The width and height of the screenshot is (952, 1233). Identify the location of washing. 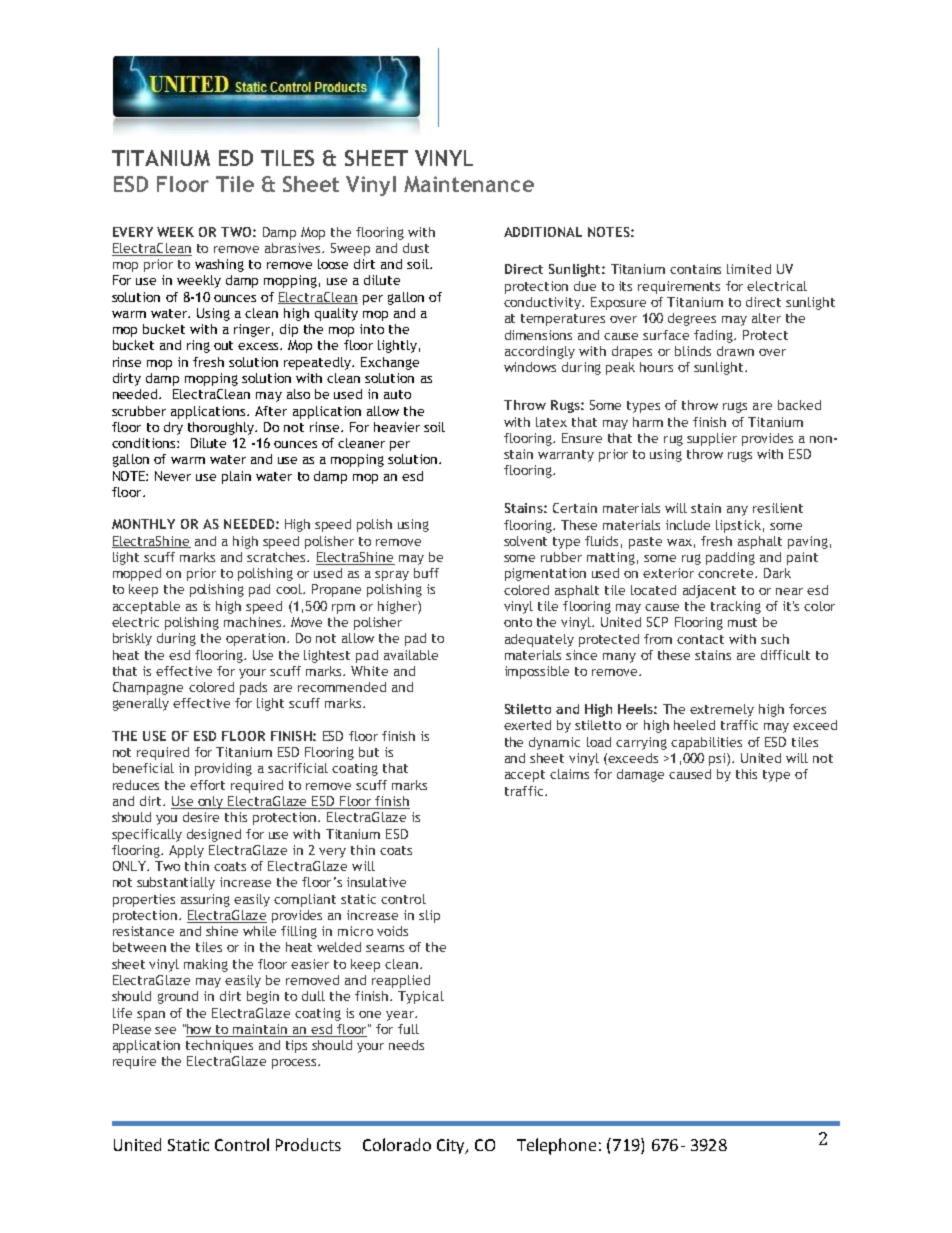
(219, 265).
